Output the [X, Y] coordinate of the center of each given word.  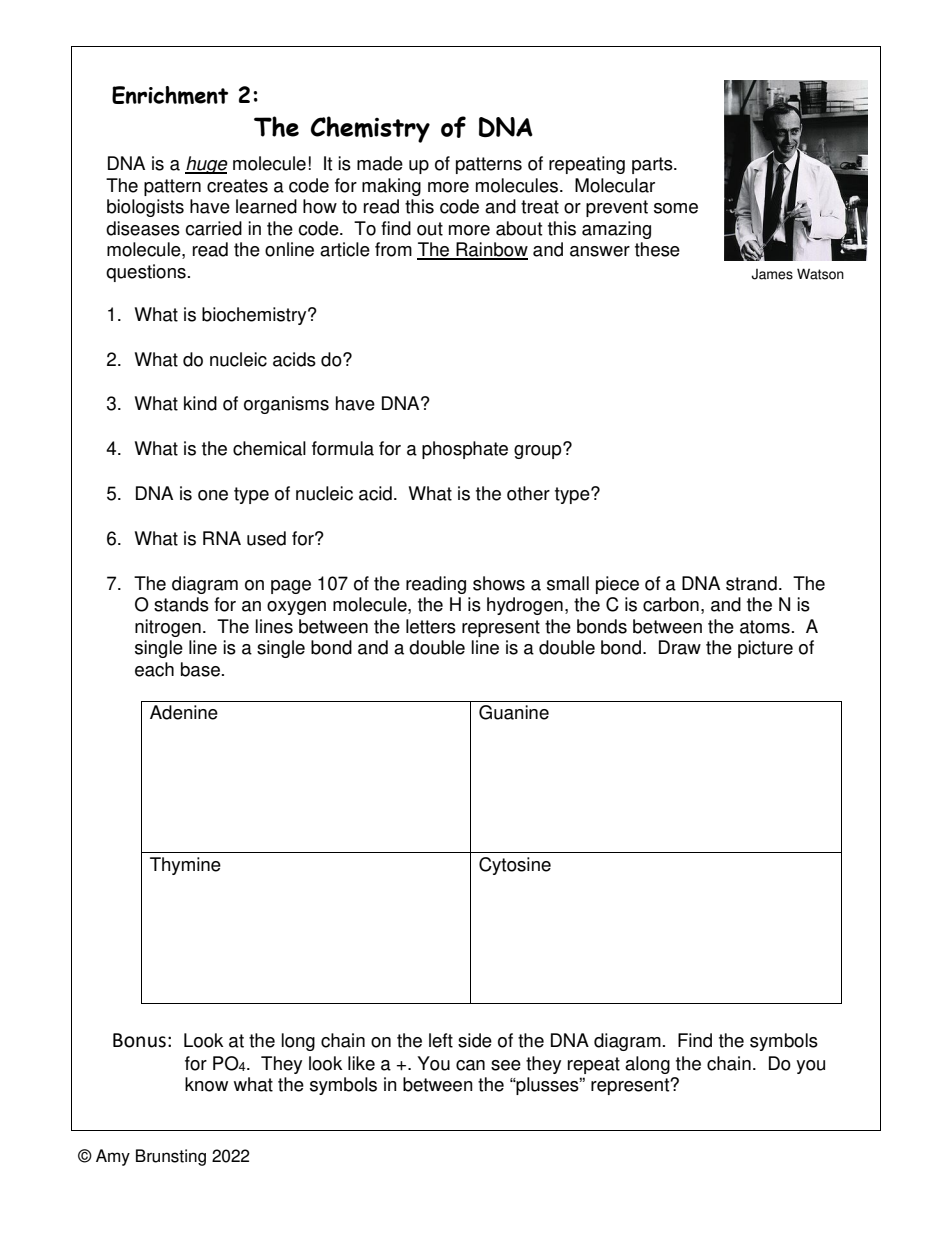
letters [431, 626]
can [470, 1065]
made [380, 163]
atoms [765, 627]
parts [653, 165]
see [506, 1065]
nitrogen [168, 628]
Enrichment [170, 95]
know [206, 1084]
